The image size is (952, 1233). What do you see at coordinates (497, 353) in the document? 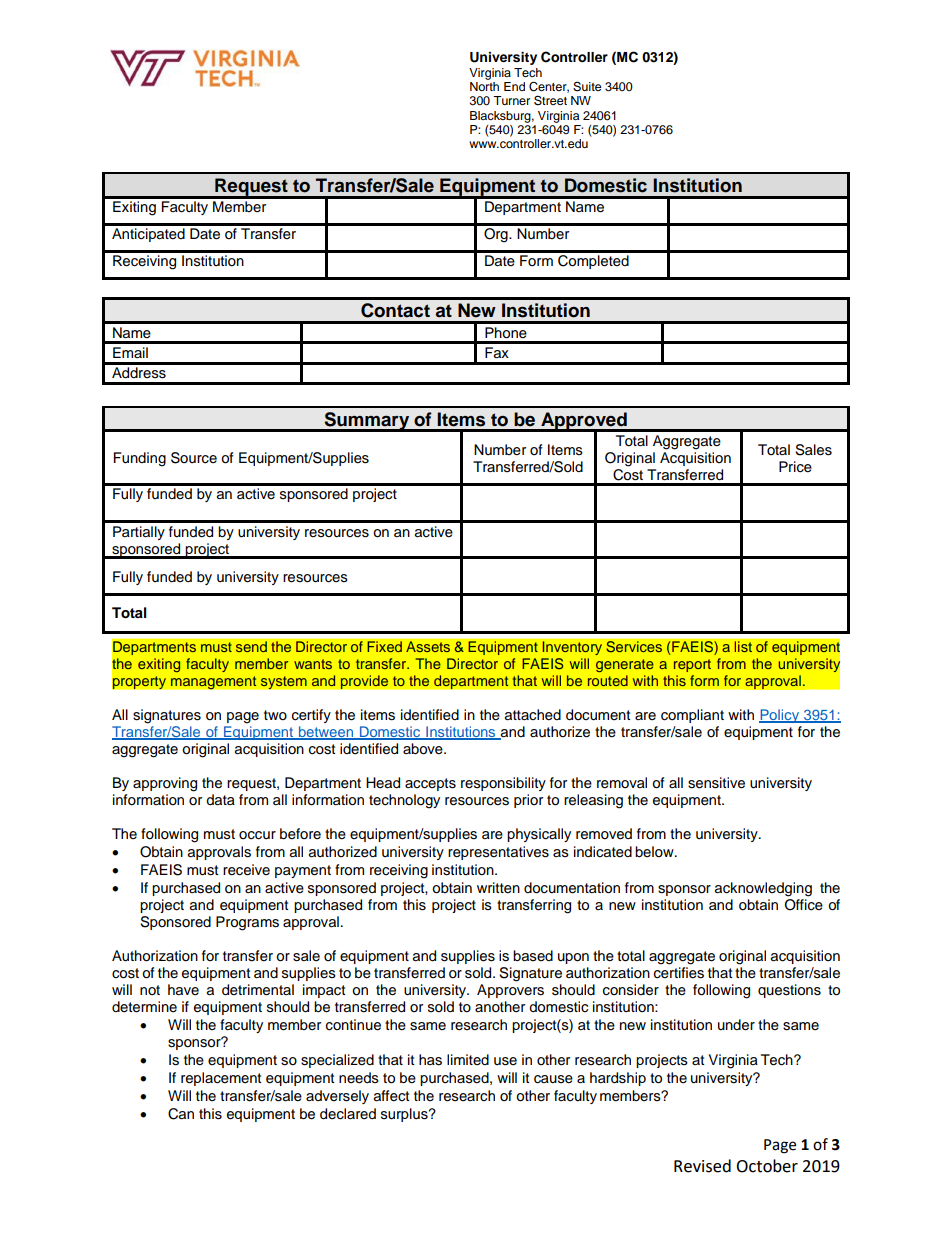
I see `Fax` at bounding box center [497, 353].
